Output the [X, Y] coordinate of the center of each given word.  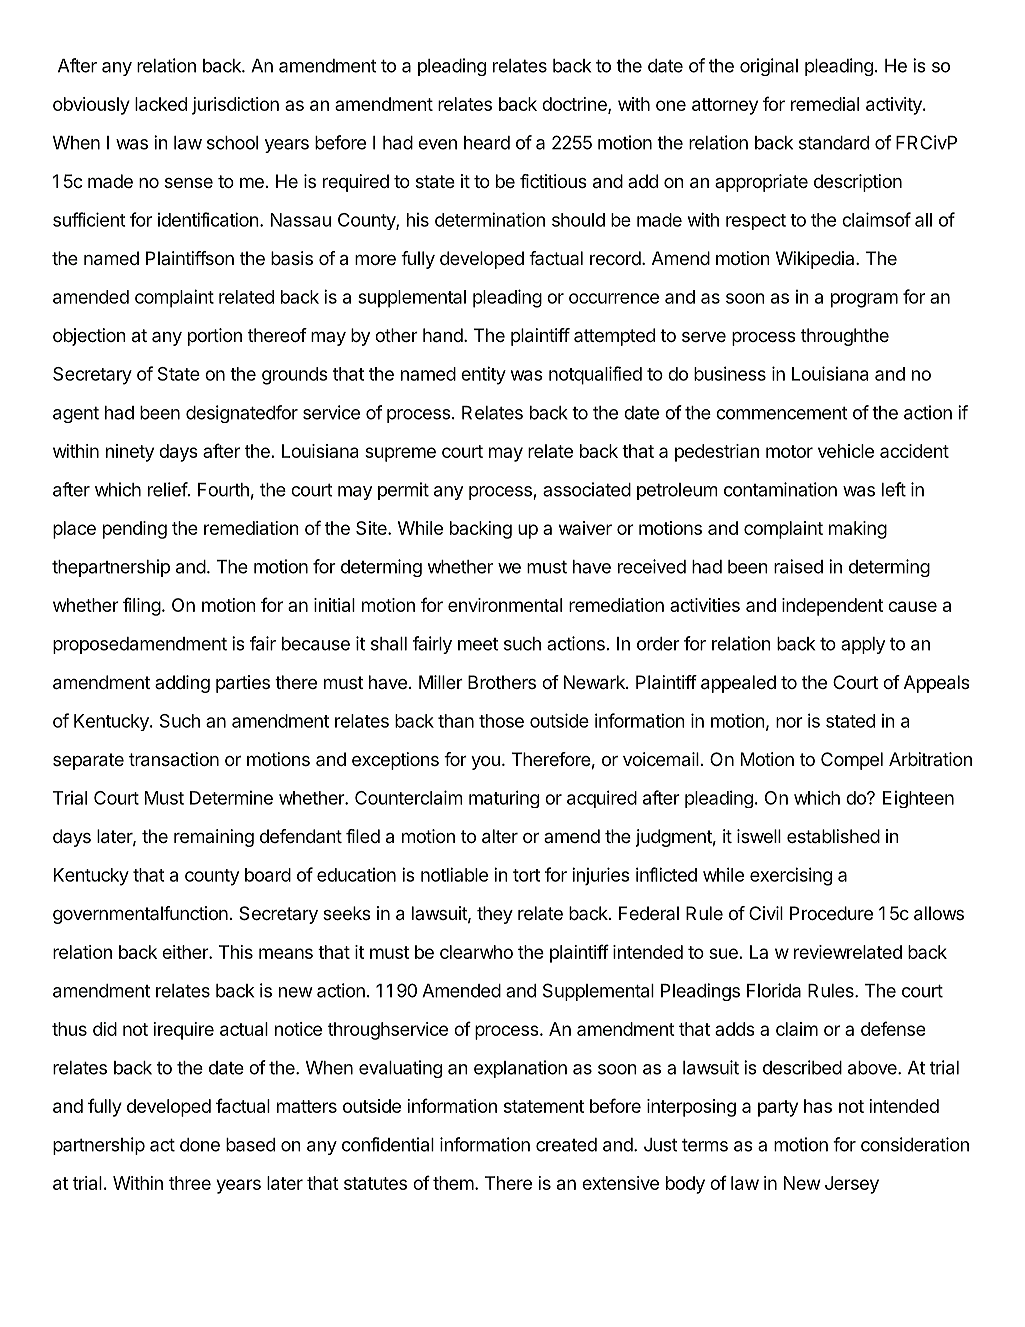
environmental [505, 605]
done [200, 1145]
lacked [161, 104]
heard [487, 143]
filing [142, 606]
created [566, 1145]
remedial [825, 104]
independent [832, 607]
